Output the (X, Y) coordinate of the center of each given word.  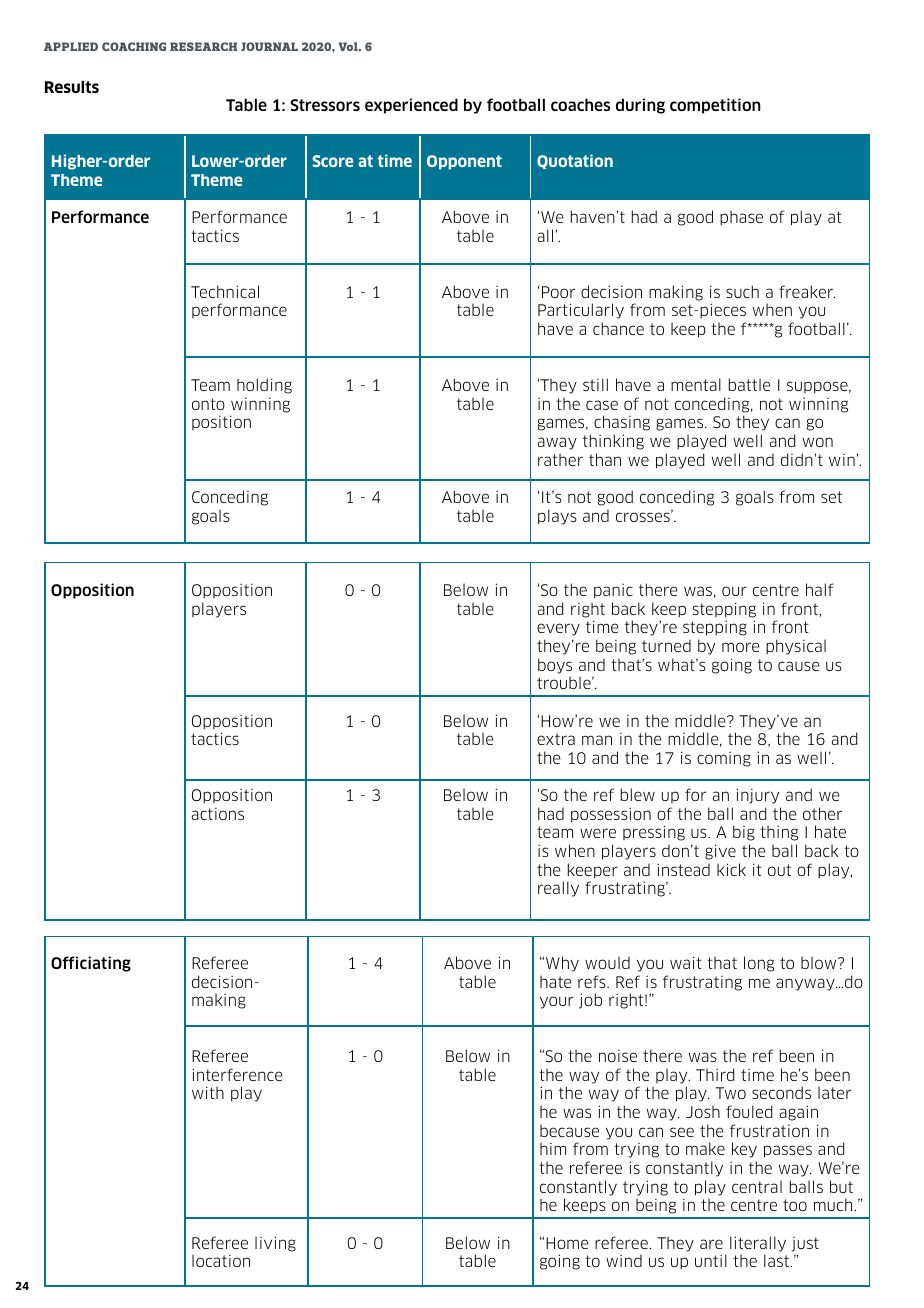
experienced (411, 106)
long (759, 964)
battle (750, 384)
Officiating (91, 964)
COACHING (134, 46)
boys (555, 666)
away (557, 443)
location (221, 1260)
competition (715, 106)
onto (208, 404)
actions (217, 814)
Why (562, 964)
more (741, 647)
